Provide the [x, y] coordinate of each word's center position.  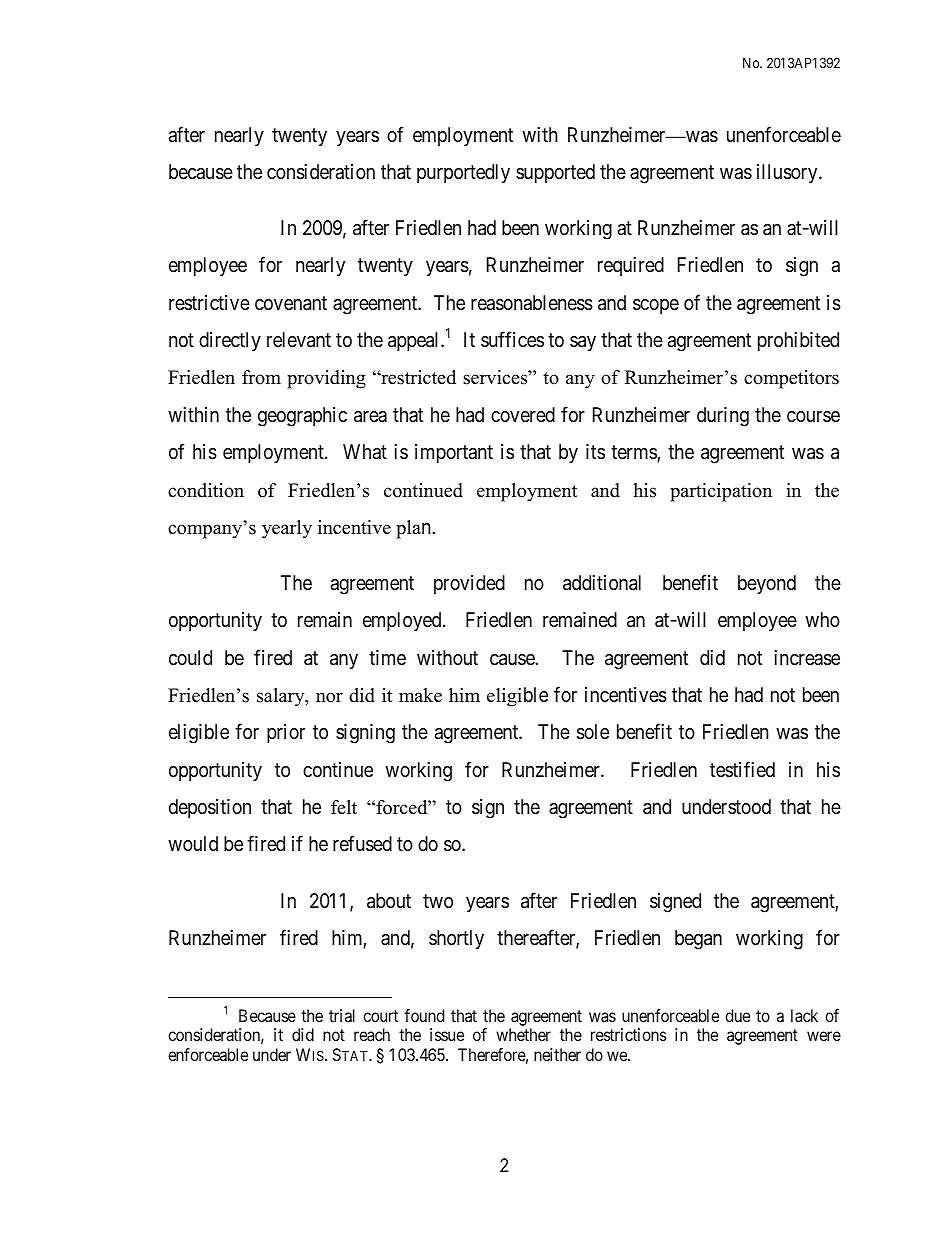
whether [523, 1034]
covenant [291, 303]
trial [342, 1015]
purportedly [463, 173]
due [737, 1015]
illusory [788, 173]
